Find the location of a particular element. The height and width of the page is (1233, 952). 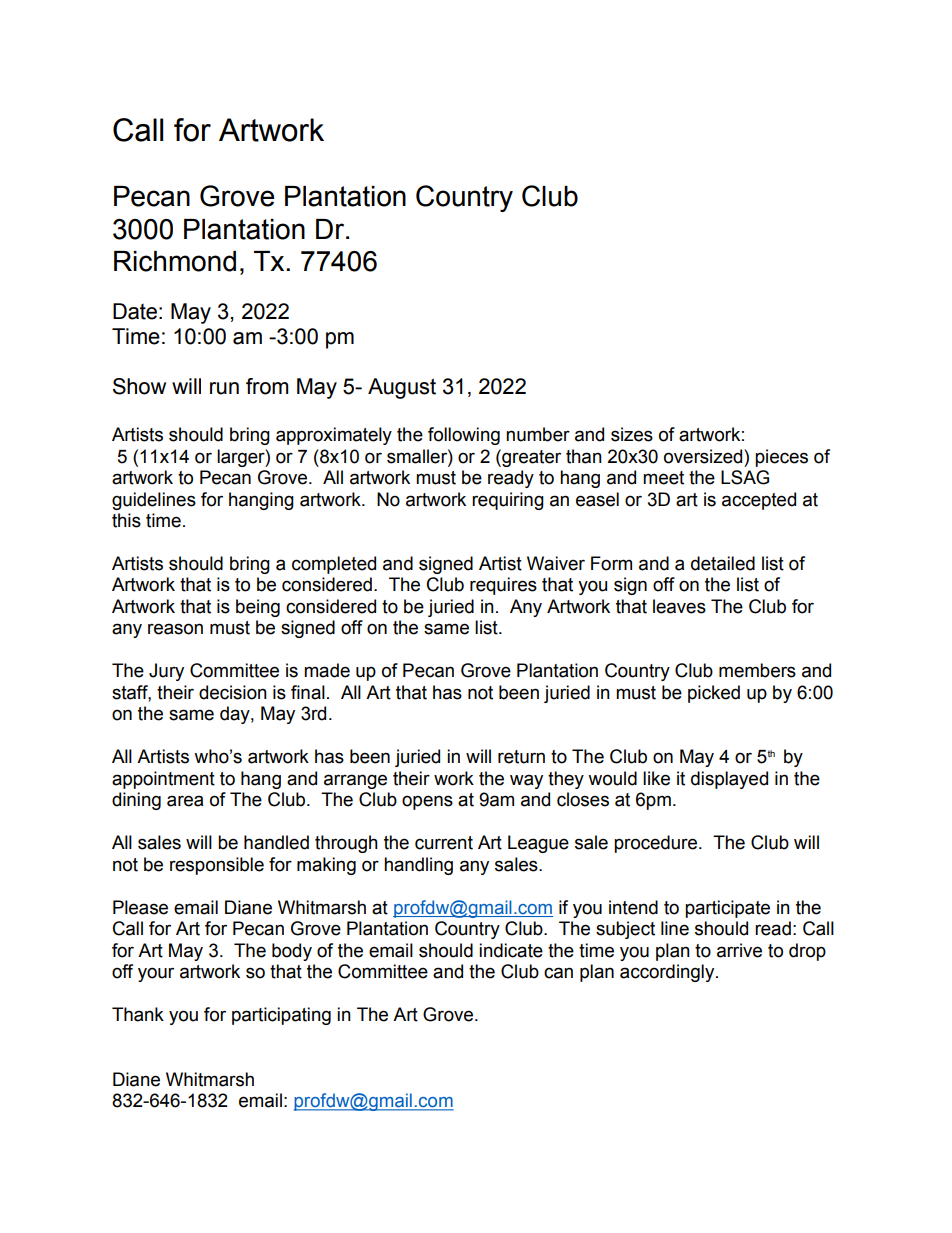

being is located at coordinates (258, 608).
